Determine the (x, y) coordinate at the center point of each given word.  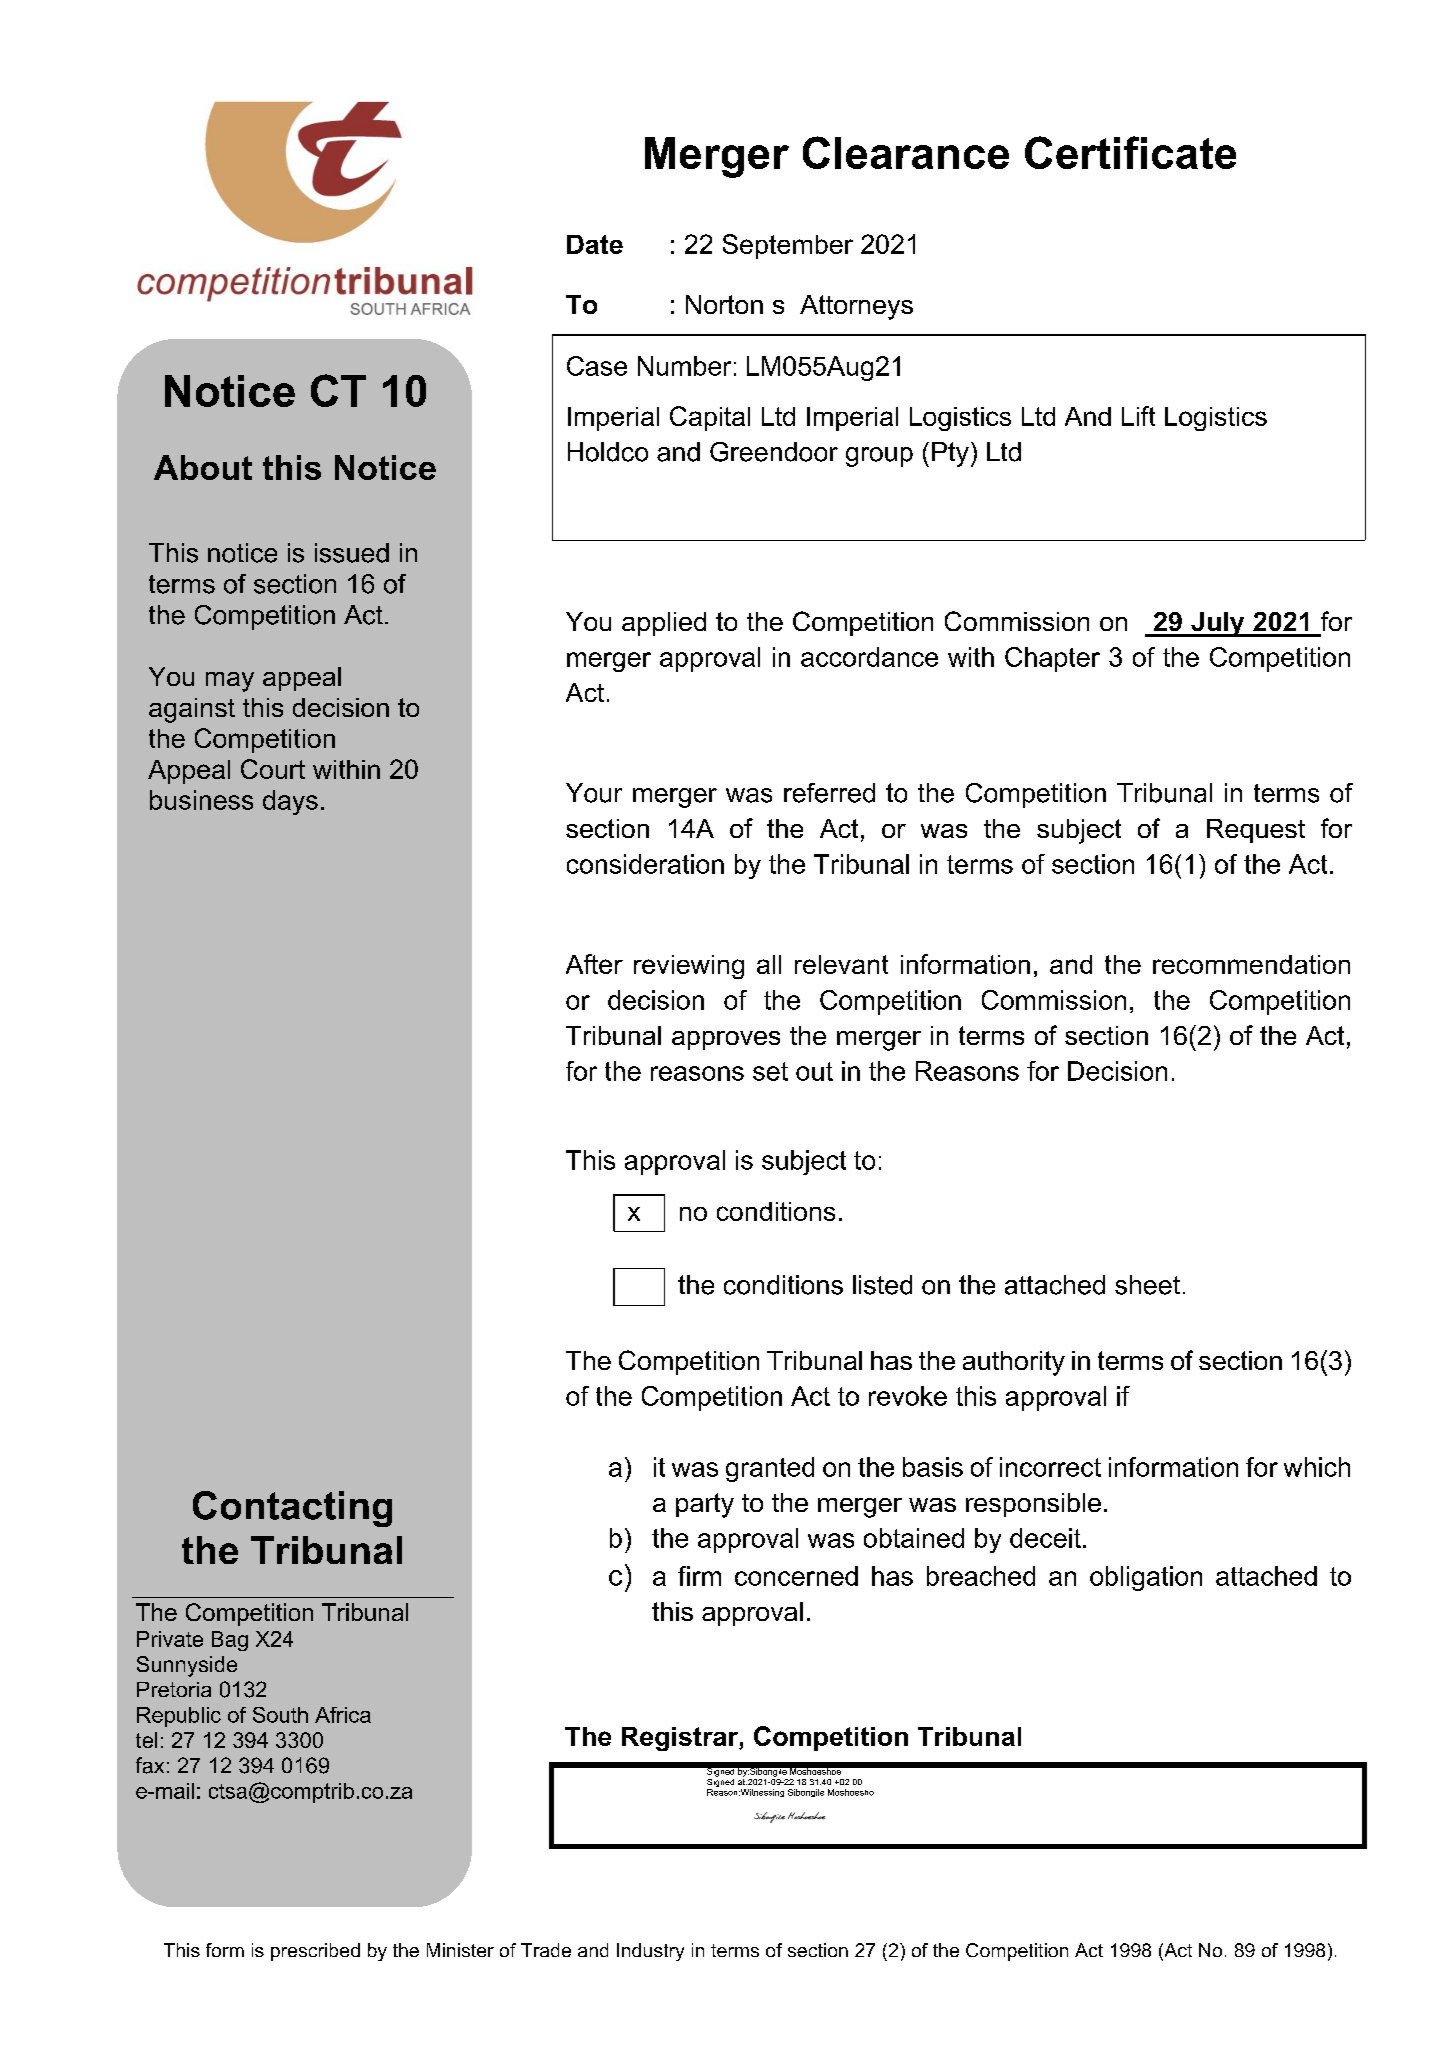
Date (595, 244)
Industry (650, 1952)
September (788, 246)
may (230, 682)
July (1218, 624)
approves (726, 1040)
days (290, 802)
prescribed (315, 1952)
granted (770, 1469)
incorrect (1050, 1467)
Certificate (1130, 152)
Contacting (292, 1509)
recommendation (1251, 964)
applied (664, 624)
